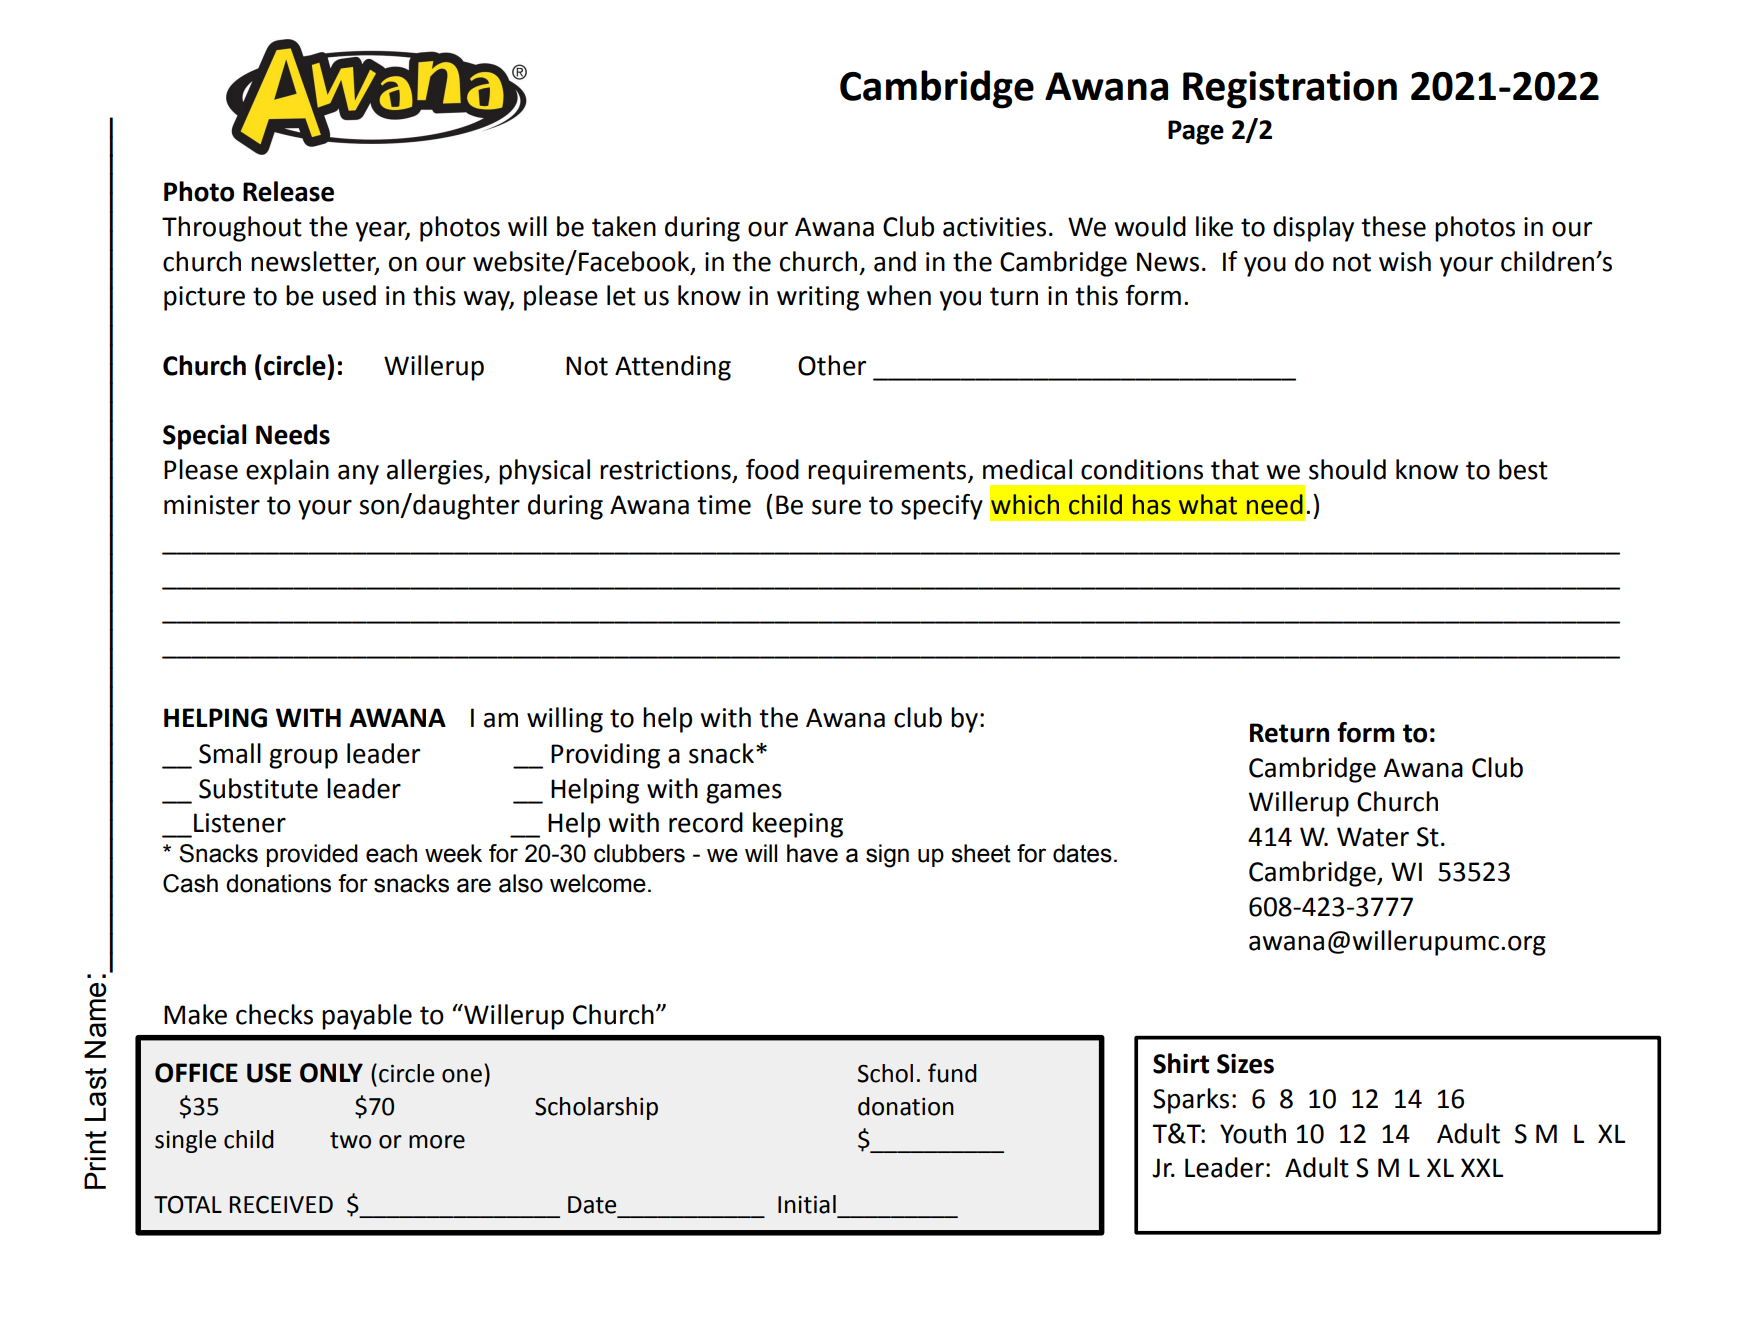 This screenshot has width=1756, height=1317. Describe the element at coordinates (888, 472) in the screenshot. I see `requirements` at that location.
